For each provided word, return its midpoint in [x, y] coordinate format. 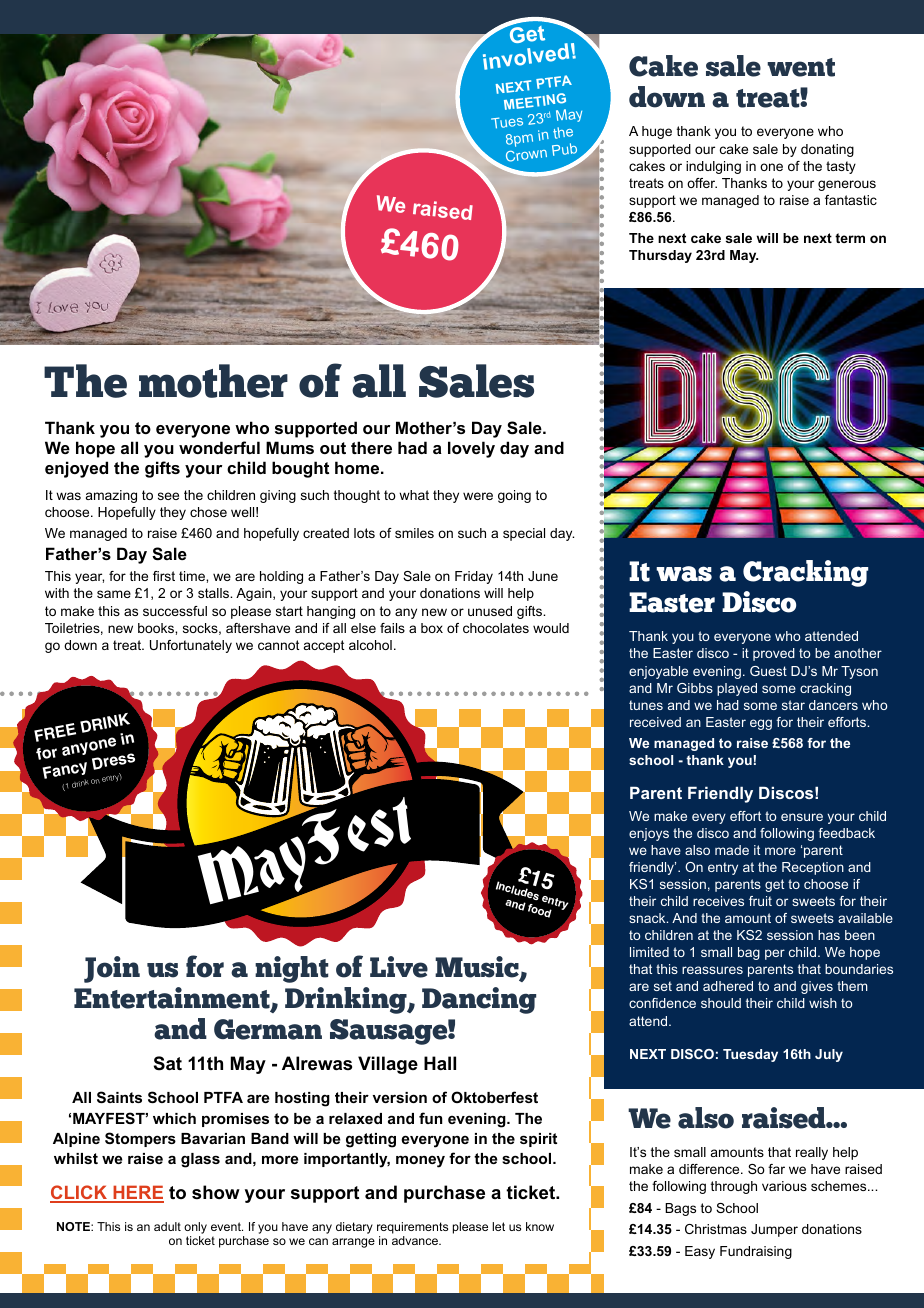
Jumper [774, 1230]
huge [657, 132]
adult [167, 1226]
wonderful [219, 447]
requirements [412, 1229]
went [801, 67]
